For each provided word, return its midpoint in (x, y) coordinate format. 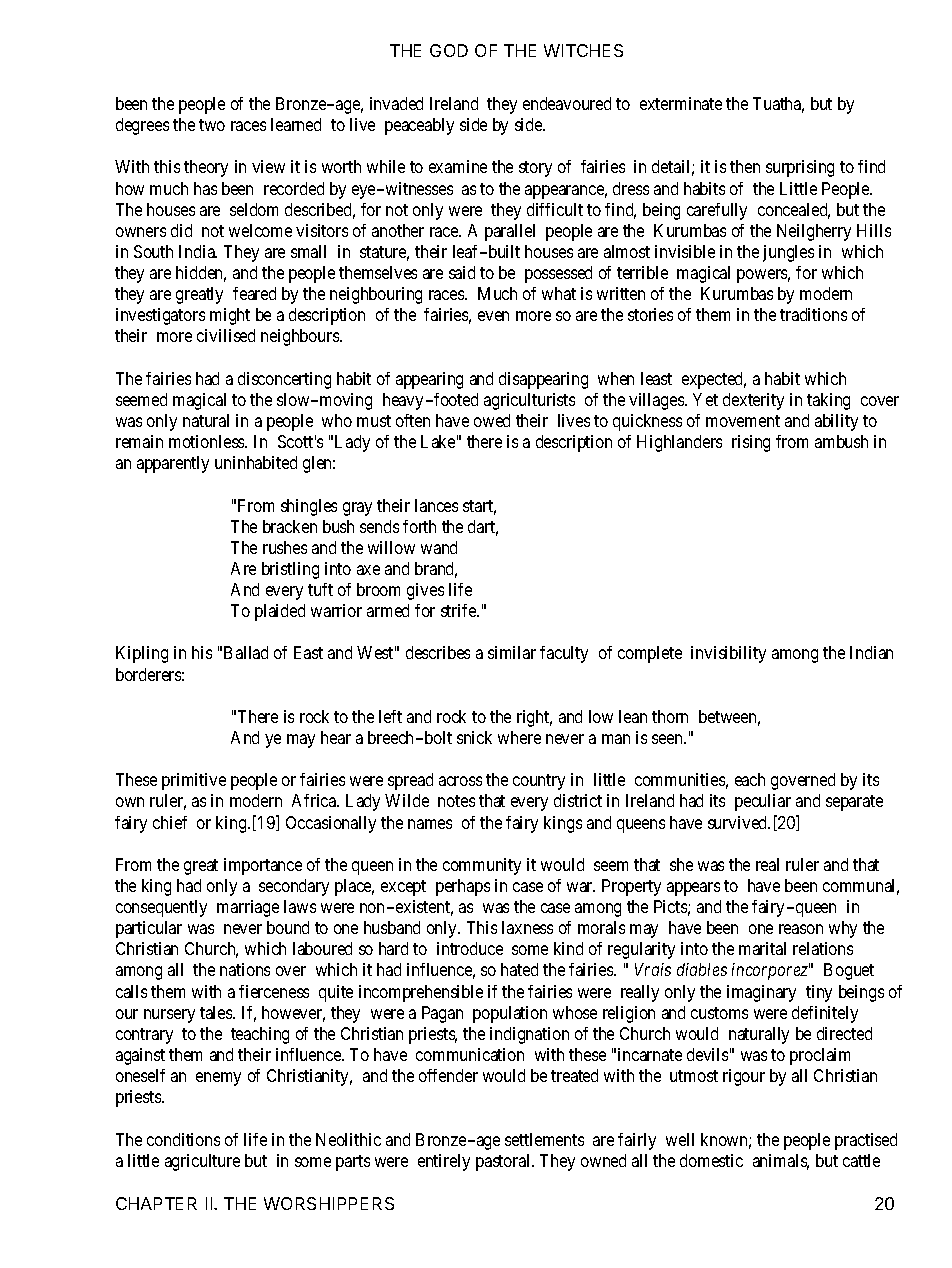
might (230, 316)
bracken (290, 526)
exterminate (681, 103)
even (493, 316)
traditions (813, 314)
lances (436, 505)
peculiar (763, 802)
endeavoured (567, 103)
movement (743, 421)
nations (245, 969)
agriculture (202, 1162)
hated (519, 969)
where (519, 737)
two (212, 125)
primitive (194, 781)
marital (762, 948)
